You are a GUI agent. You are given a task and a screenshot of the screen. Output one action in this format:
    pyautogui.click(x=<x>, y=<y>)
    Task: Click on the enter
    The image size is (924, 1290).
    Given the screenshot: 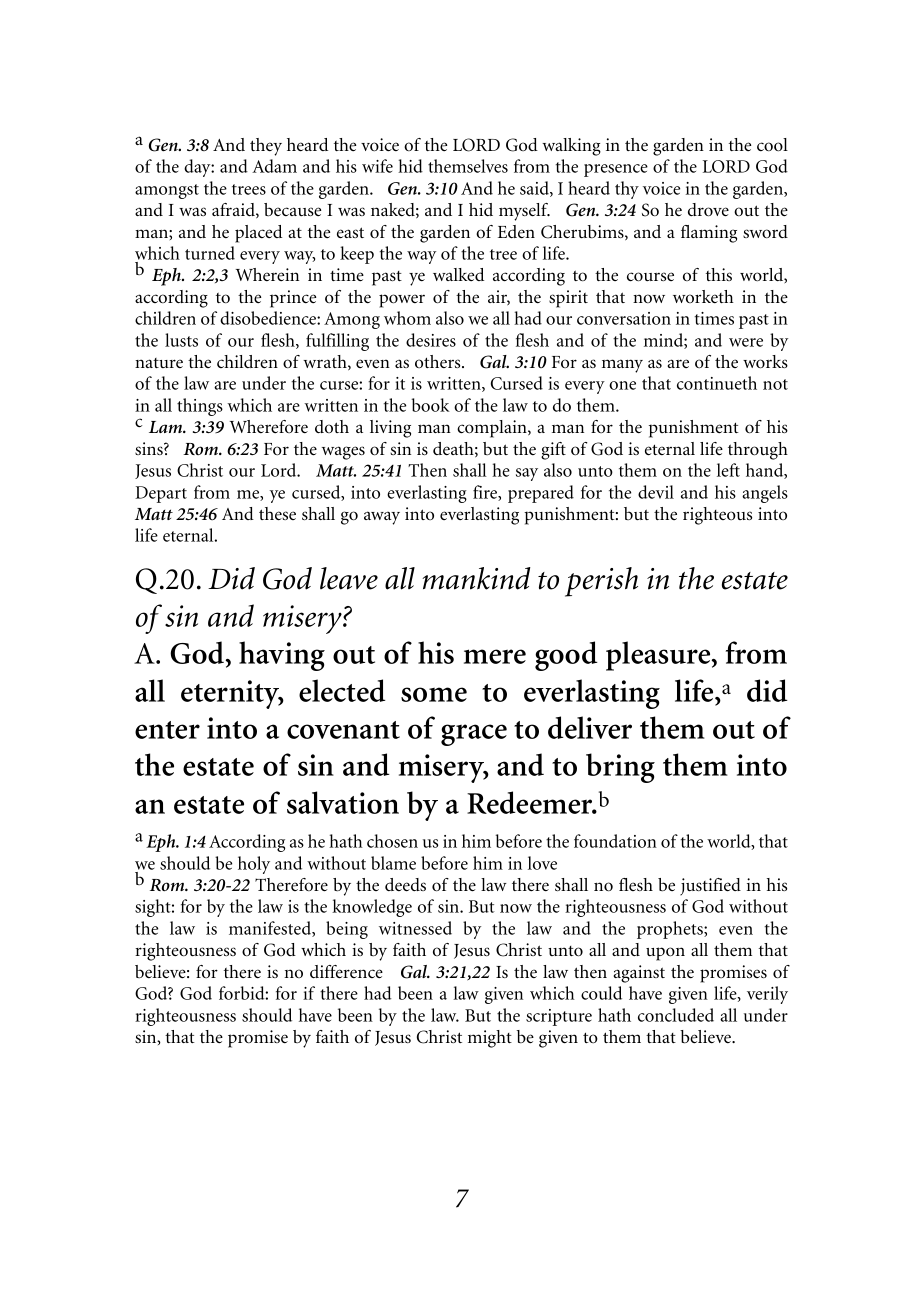 What is the action you would take?
    pyautogui.click(x=167, y=730)
